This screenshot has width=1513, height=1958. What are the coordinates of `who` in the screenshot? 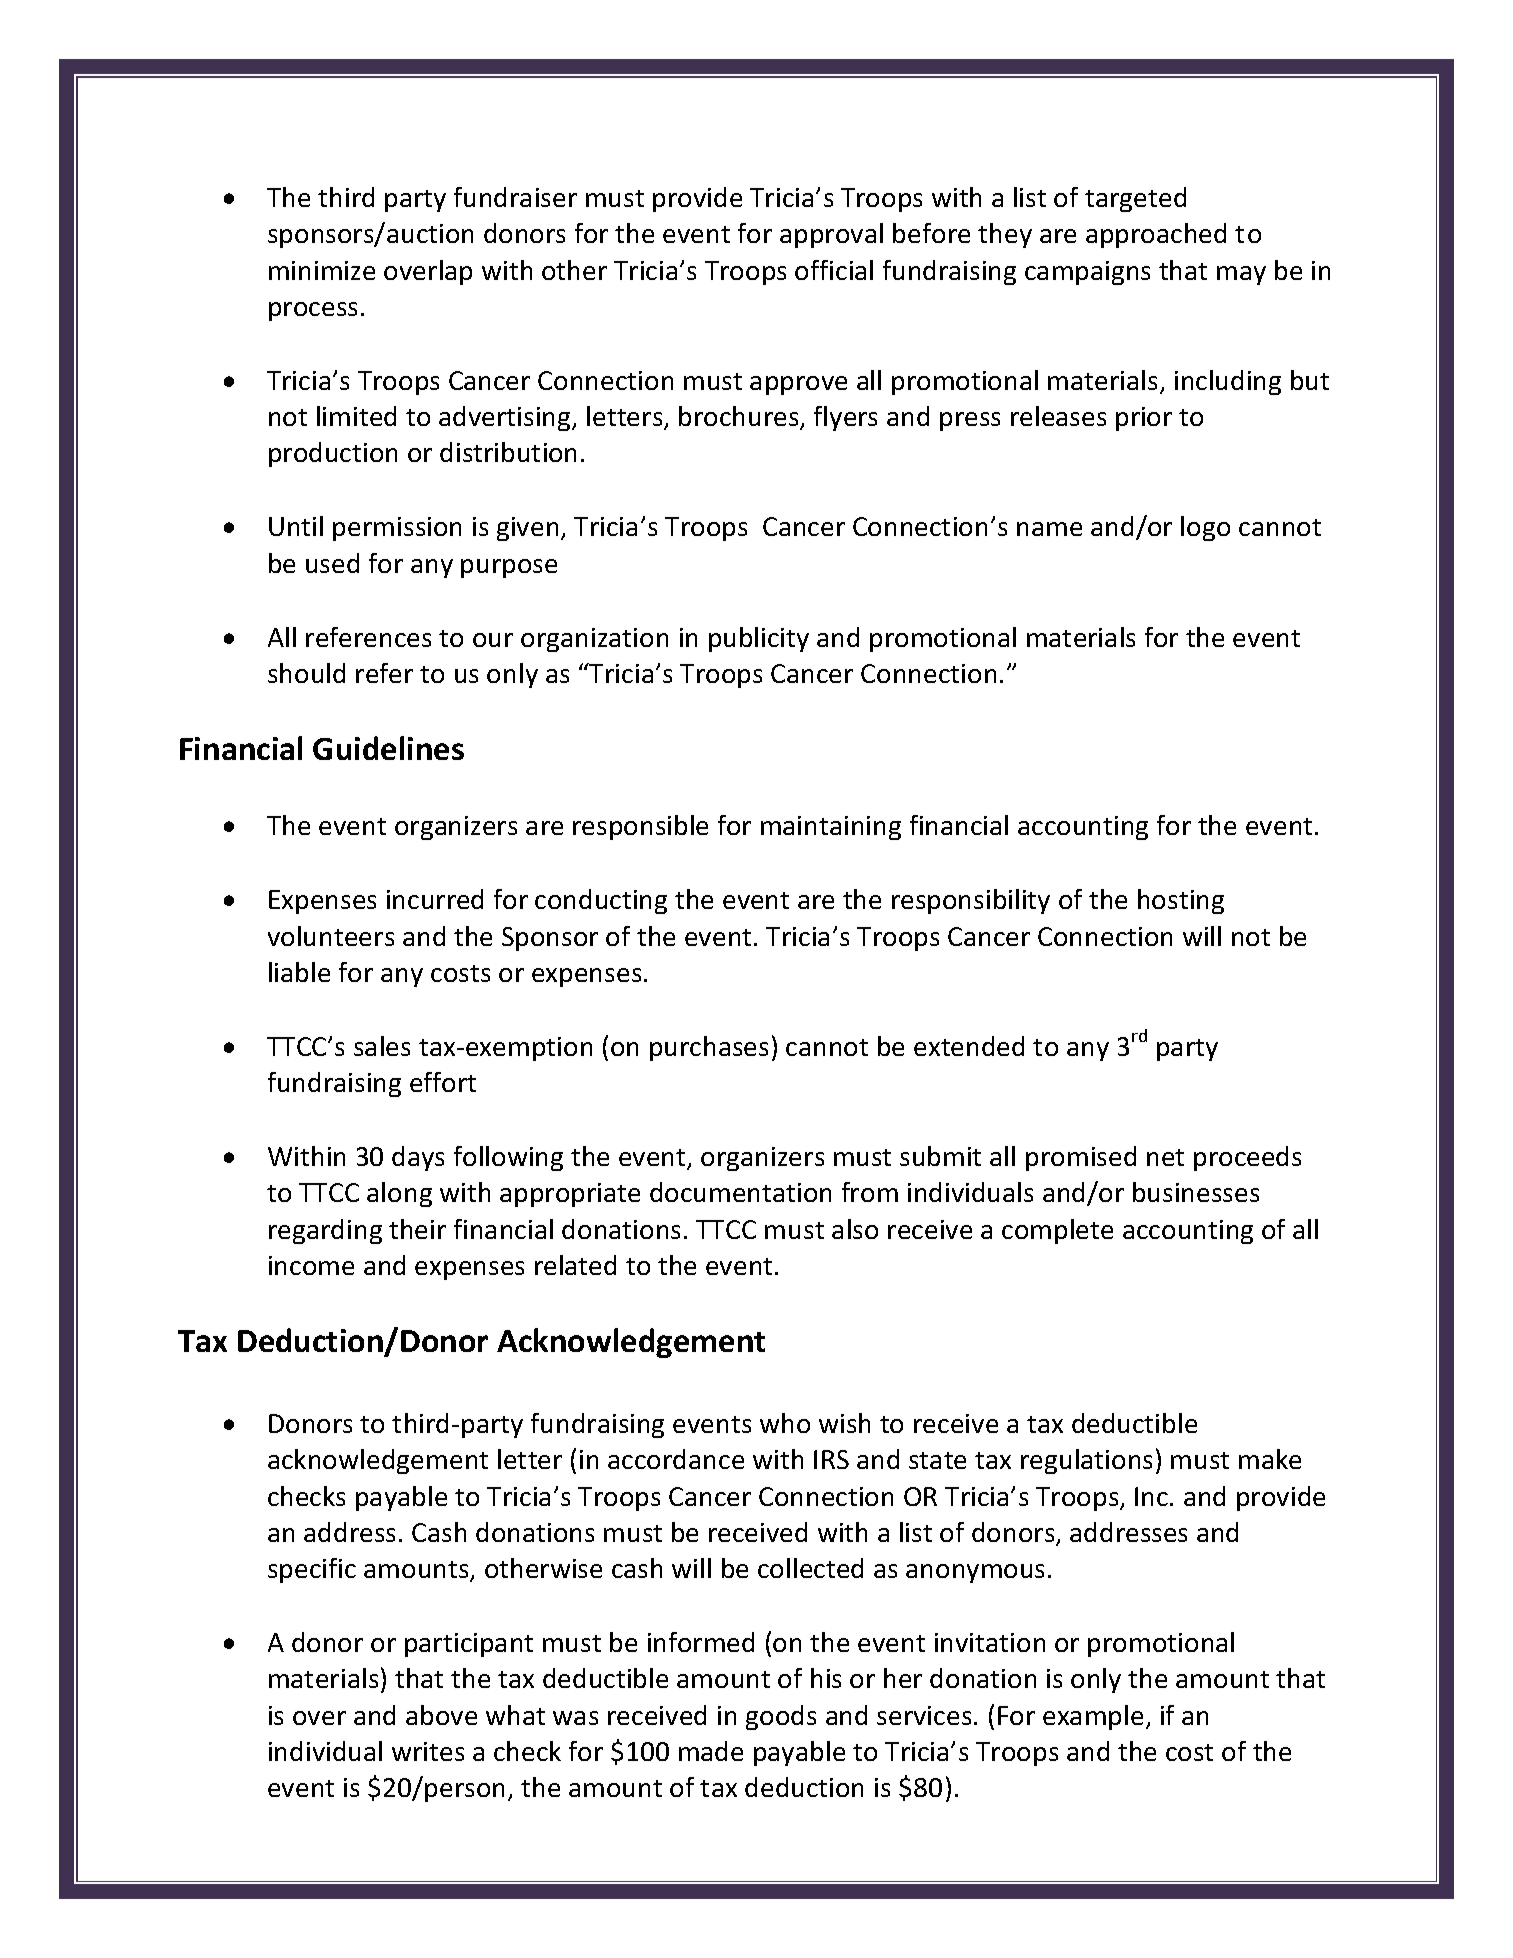 It's located at (785, 1423).
